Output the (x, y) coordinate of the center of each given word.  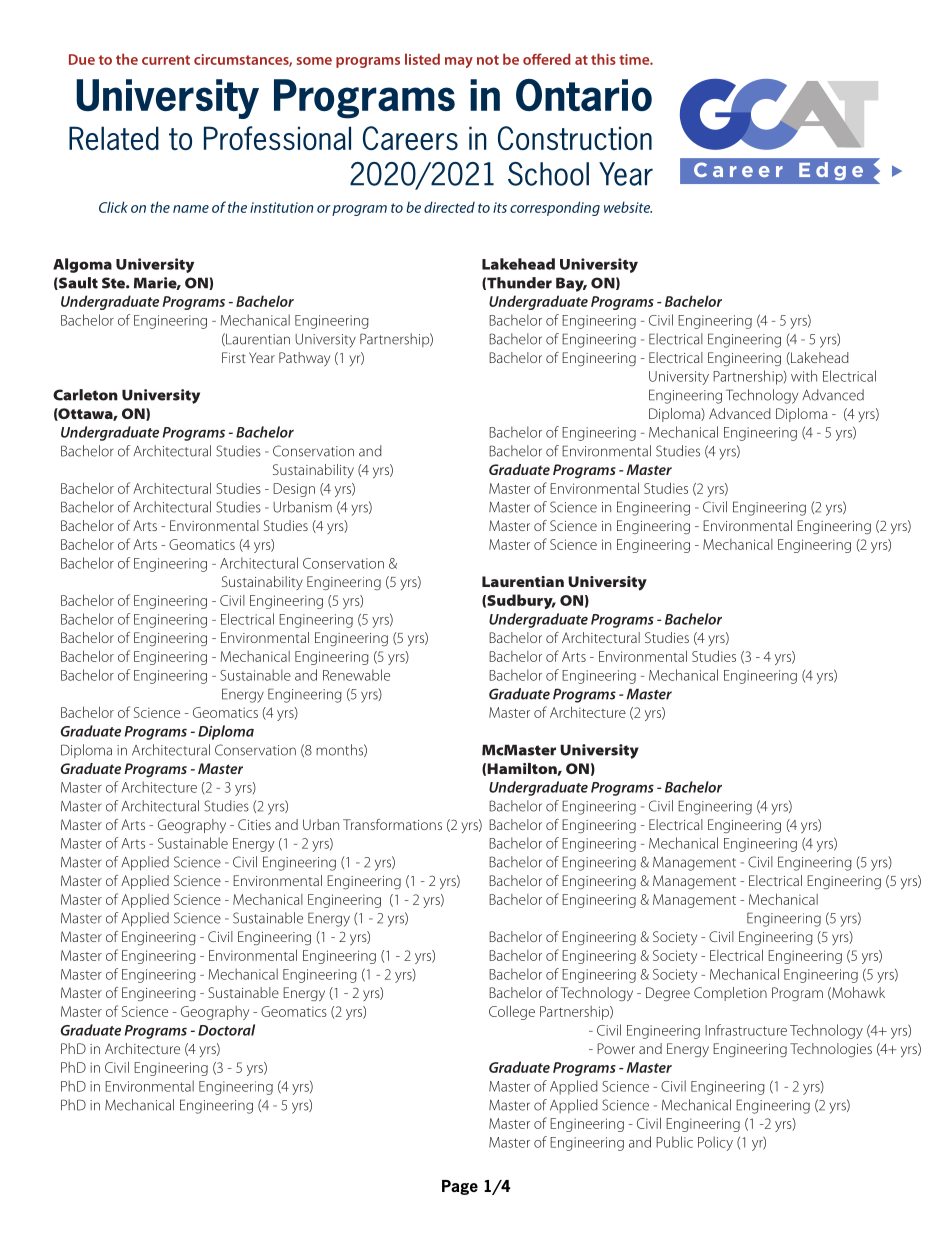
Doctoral (226, 1030)
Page (460, 1187)
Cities (254, 824)
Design (294, 490)
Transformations (392, 824)
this (603, 59)
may (459, 62)
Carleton (85, 395)
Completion (730, 994)
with (804, 376)
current (166, 60)
